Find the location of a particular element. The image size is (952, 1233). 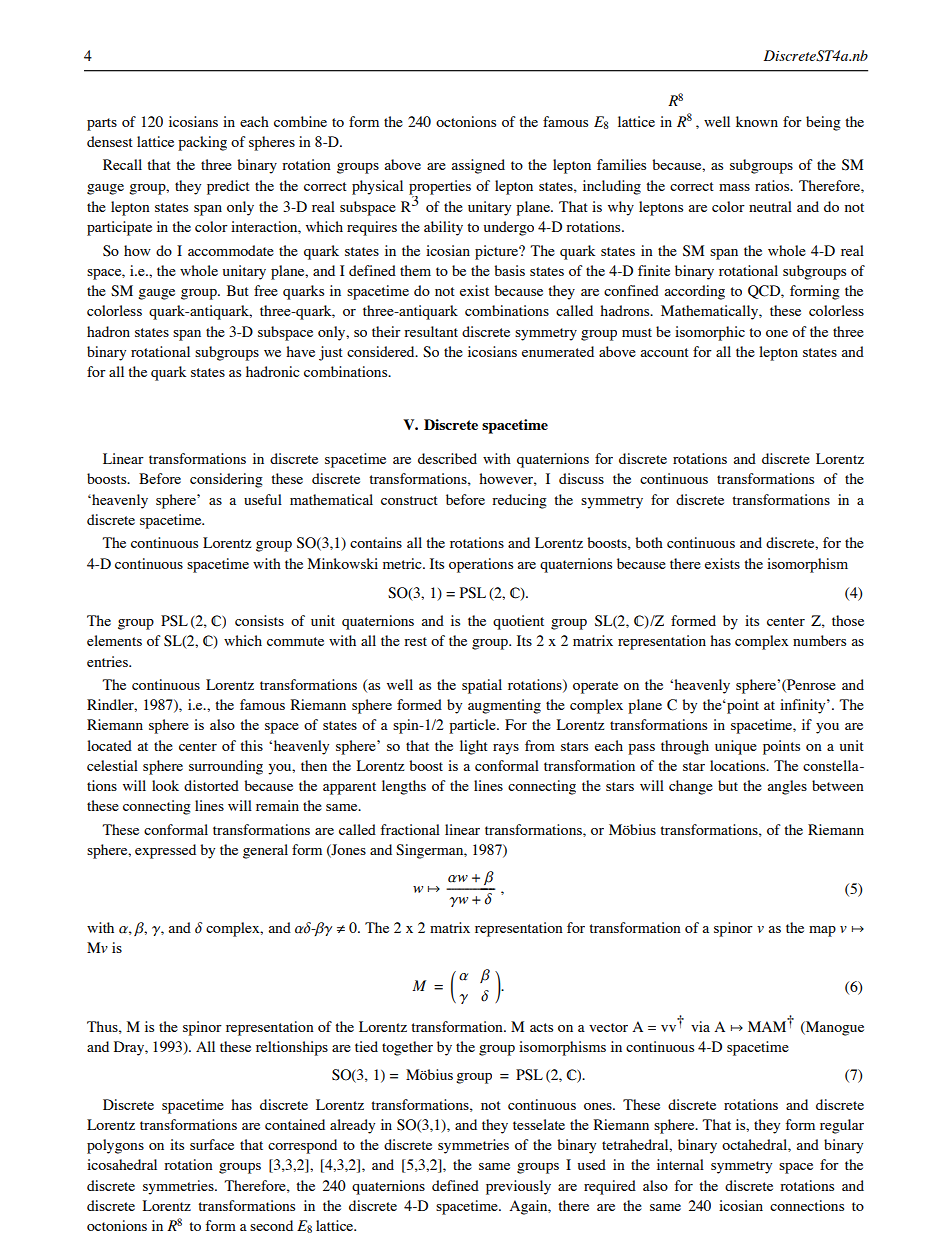

consists is located at coordinates (259, 620).
